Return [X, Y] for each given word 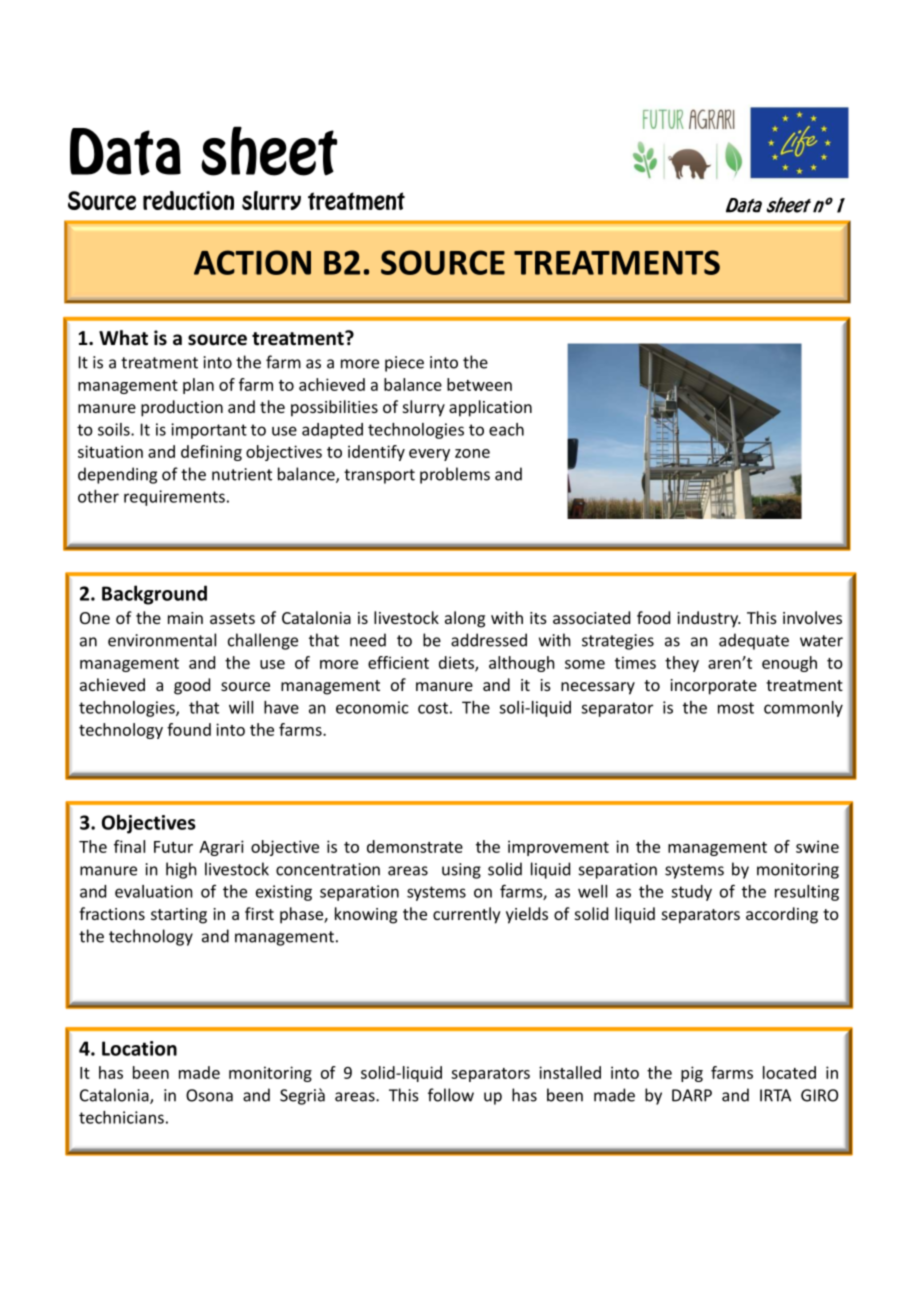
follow [451, 1095]
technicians [121, 1117]
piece [404, 364]
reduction [188, 200]
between [479, 384]
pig [692, 1074]
